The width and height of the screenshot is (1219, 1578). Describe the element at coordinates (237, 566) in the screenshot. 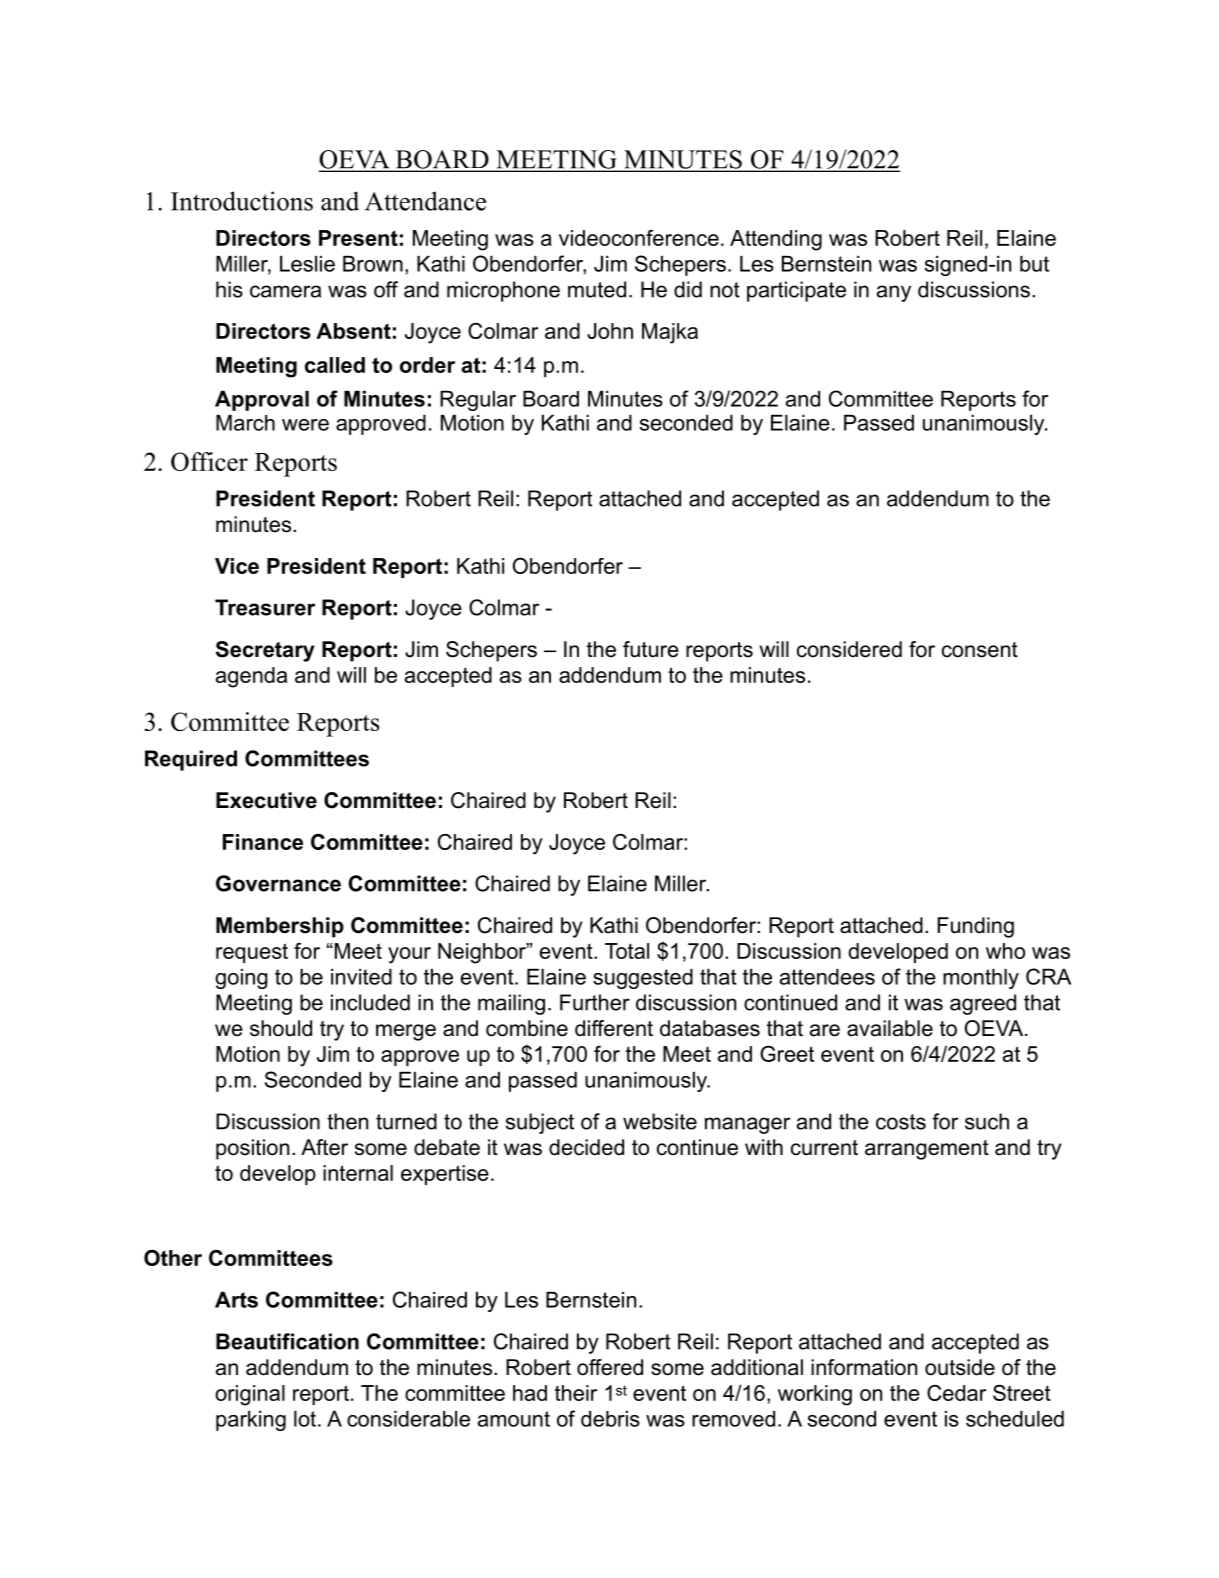

I see `Vice` at that location.
